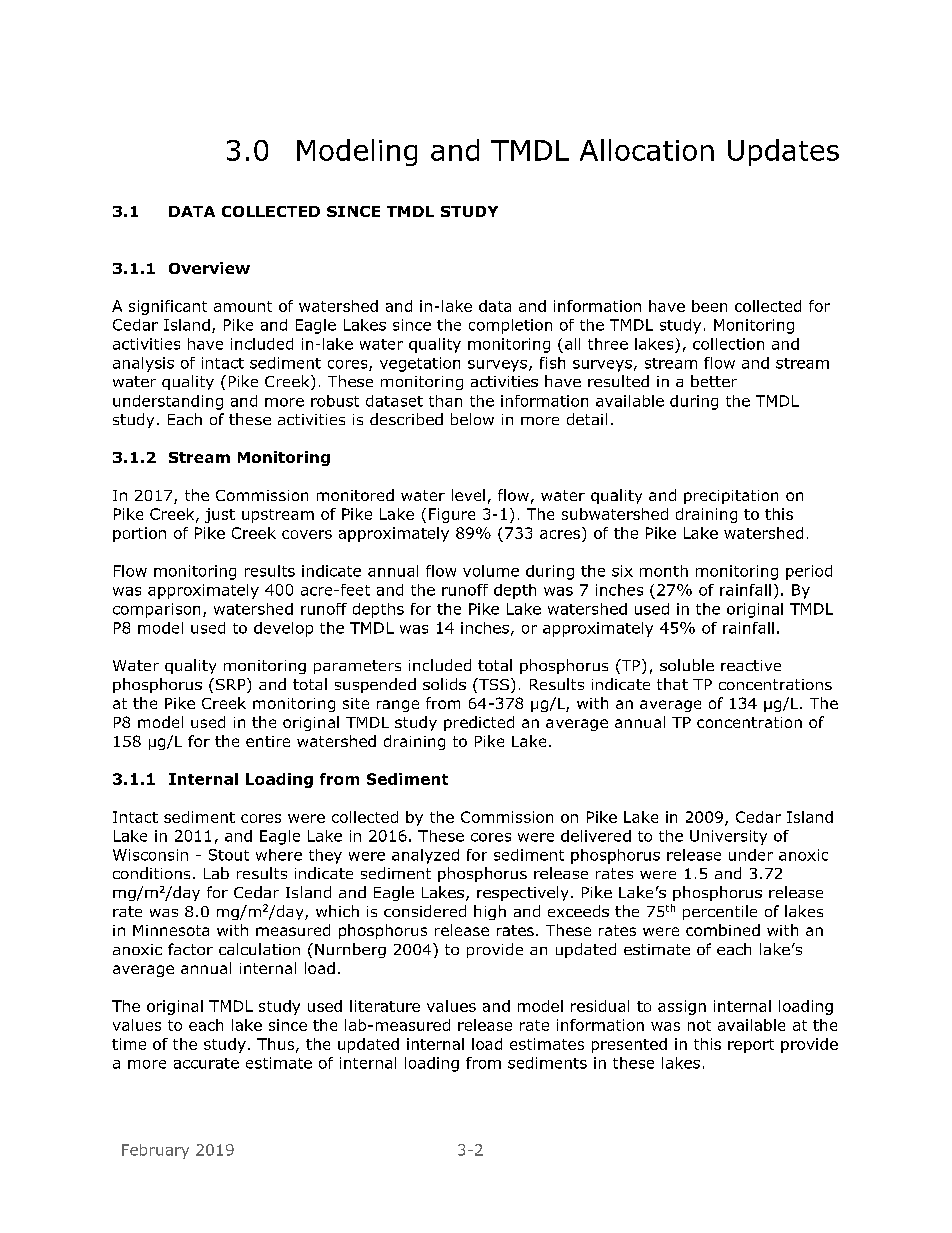  Describe the element at coordinates (647, 150) in the screenshot. I see `Allocation` at that location.
